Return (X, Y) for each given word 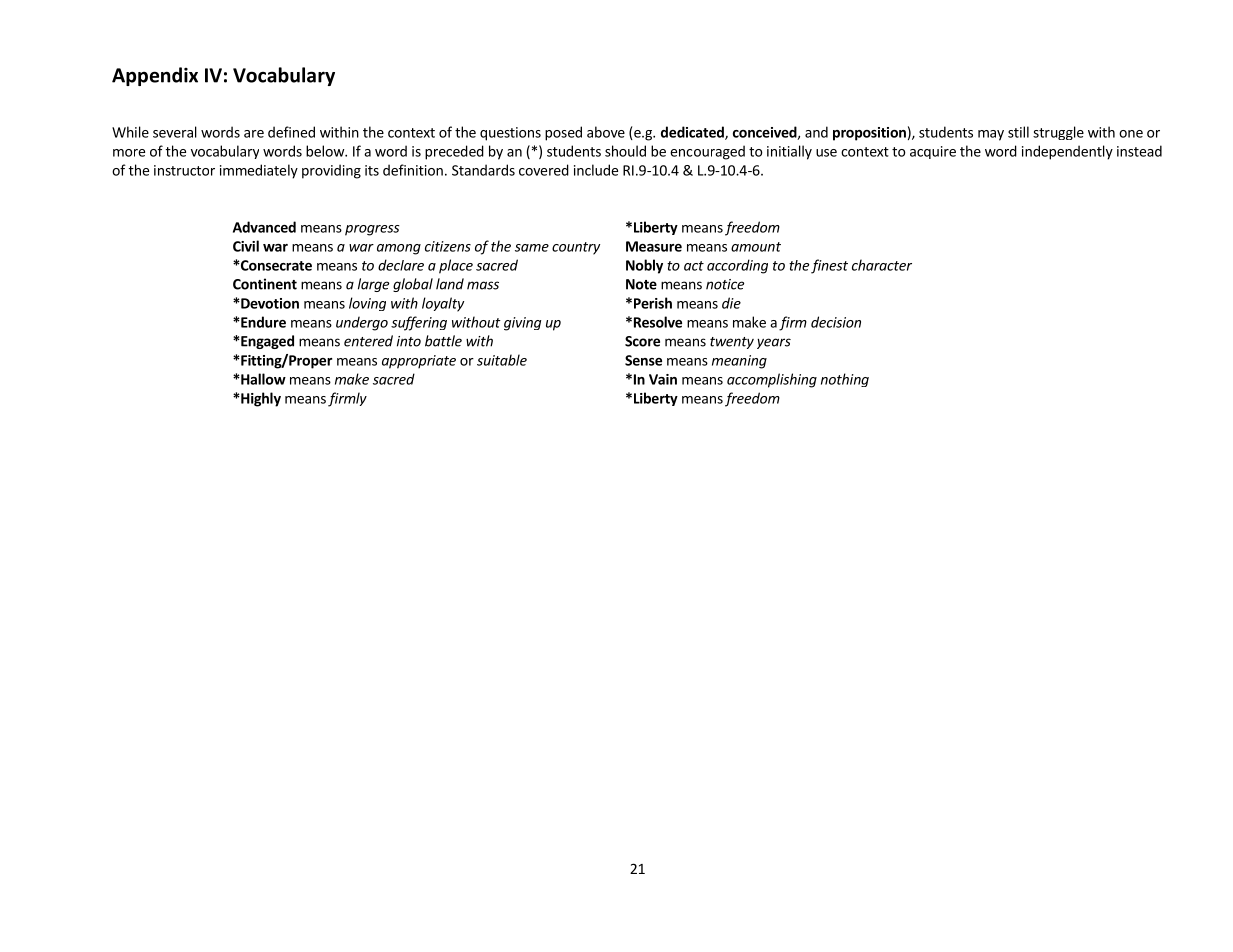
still (1018, 132)
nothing (845, 380)
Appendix (155, 76)
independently (1067, 152)
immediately (259, 171)
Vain (663, 379)
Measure (654, 246)
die (731, 303)
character (882, 265)
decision (836, 322)
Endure (262, 322)
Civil (246, 246)
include (596, 170)
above (606, 132)
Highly (260, 399)
